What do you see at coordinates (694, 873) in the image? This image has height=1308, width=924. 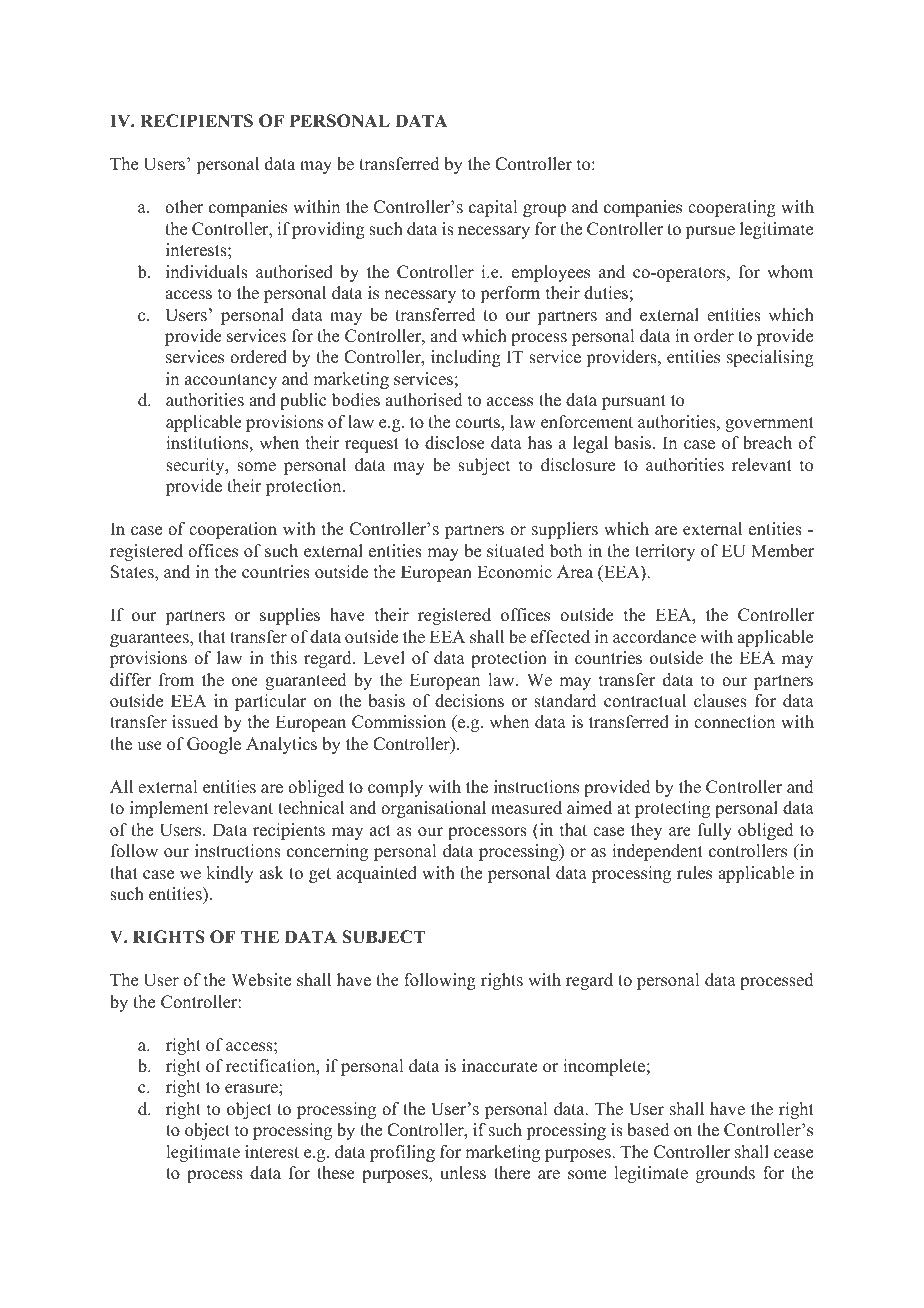 I see `rules` at bounding box center [694, 873].
